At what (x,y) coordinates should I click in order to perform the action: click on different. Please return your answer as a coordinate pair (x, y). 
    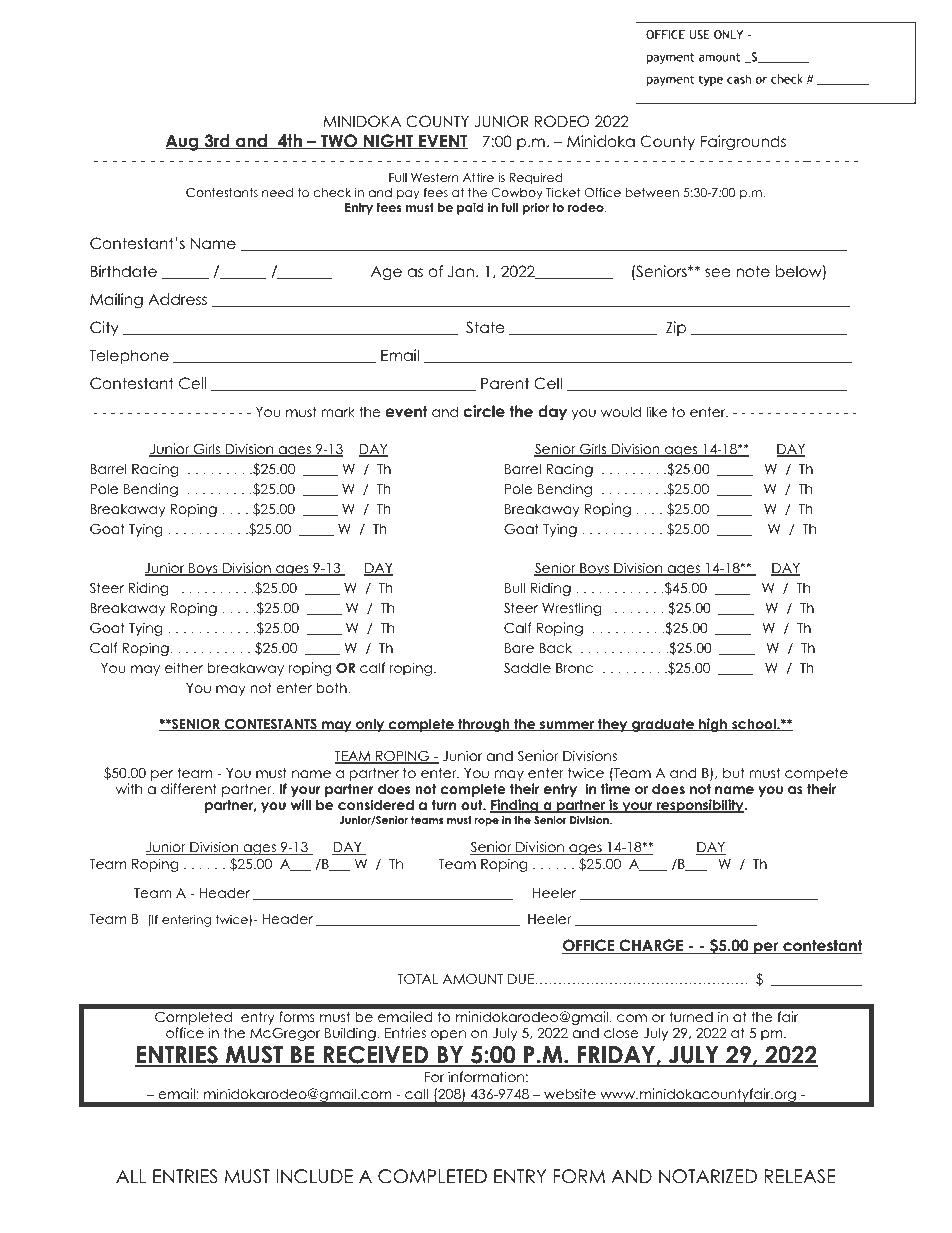
    Looking at the image, I should click on (189, 788).
